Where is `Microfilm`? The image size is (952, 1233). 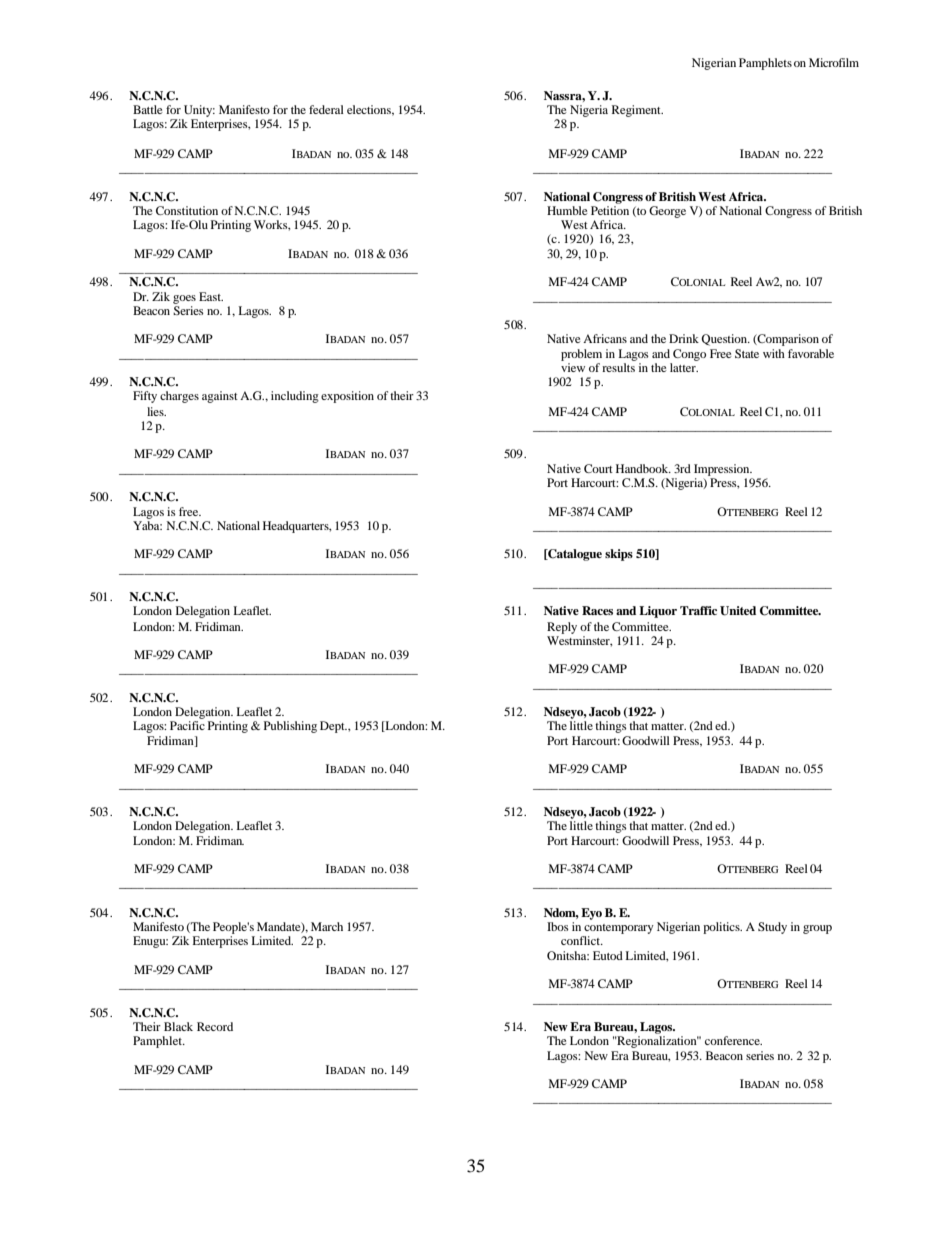 Microfilm is located at coordinates (834, 62).
